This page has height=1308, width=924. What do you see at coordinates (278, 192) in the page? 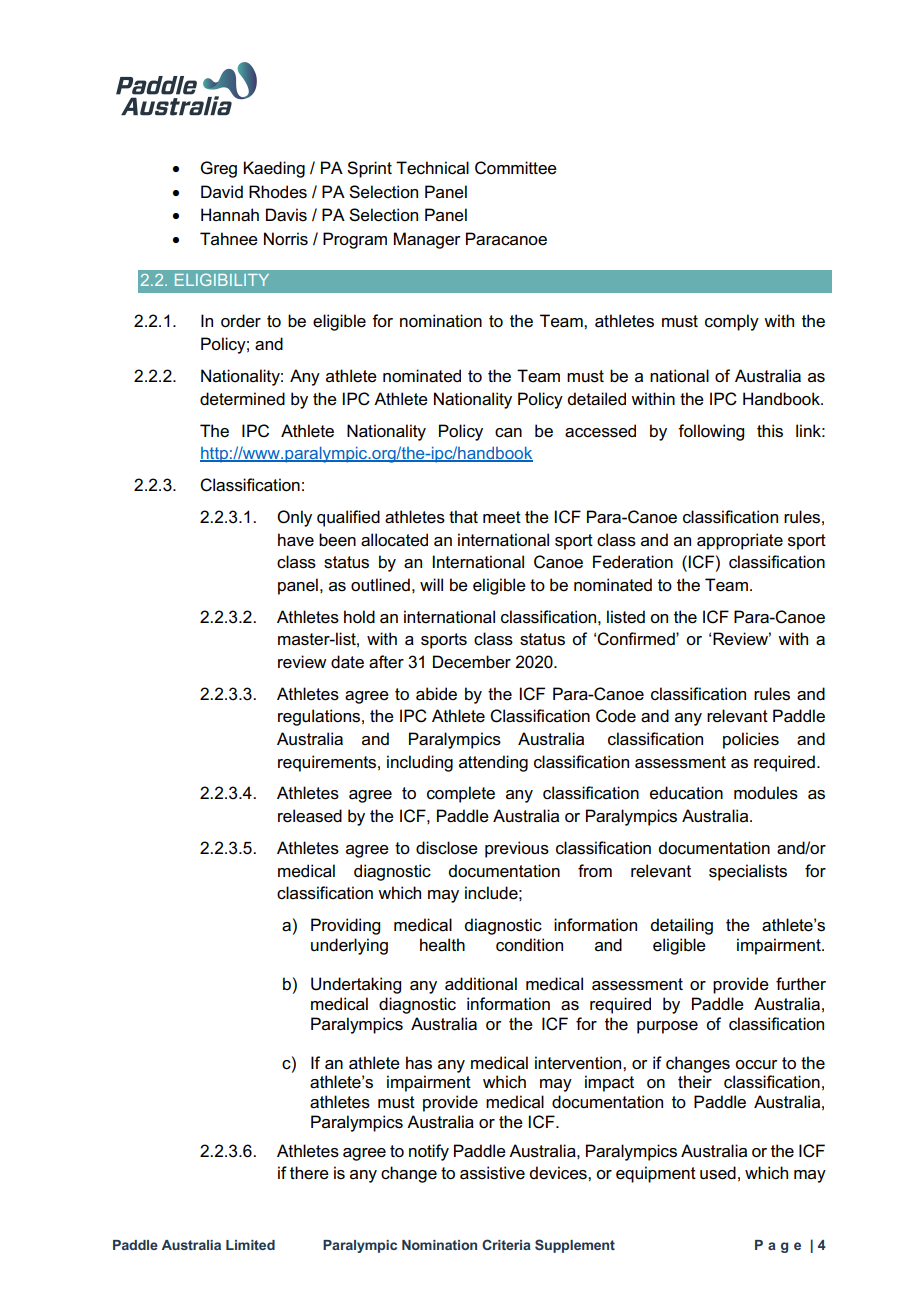
I see `Rhodes` at bounding box center [278, 192].
